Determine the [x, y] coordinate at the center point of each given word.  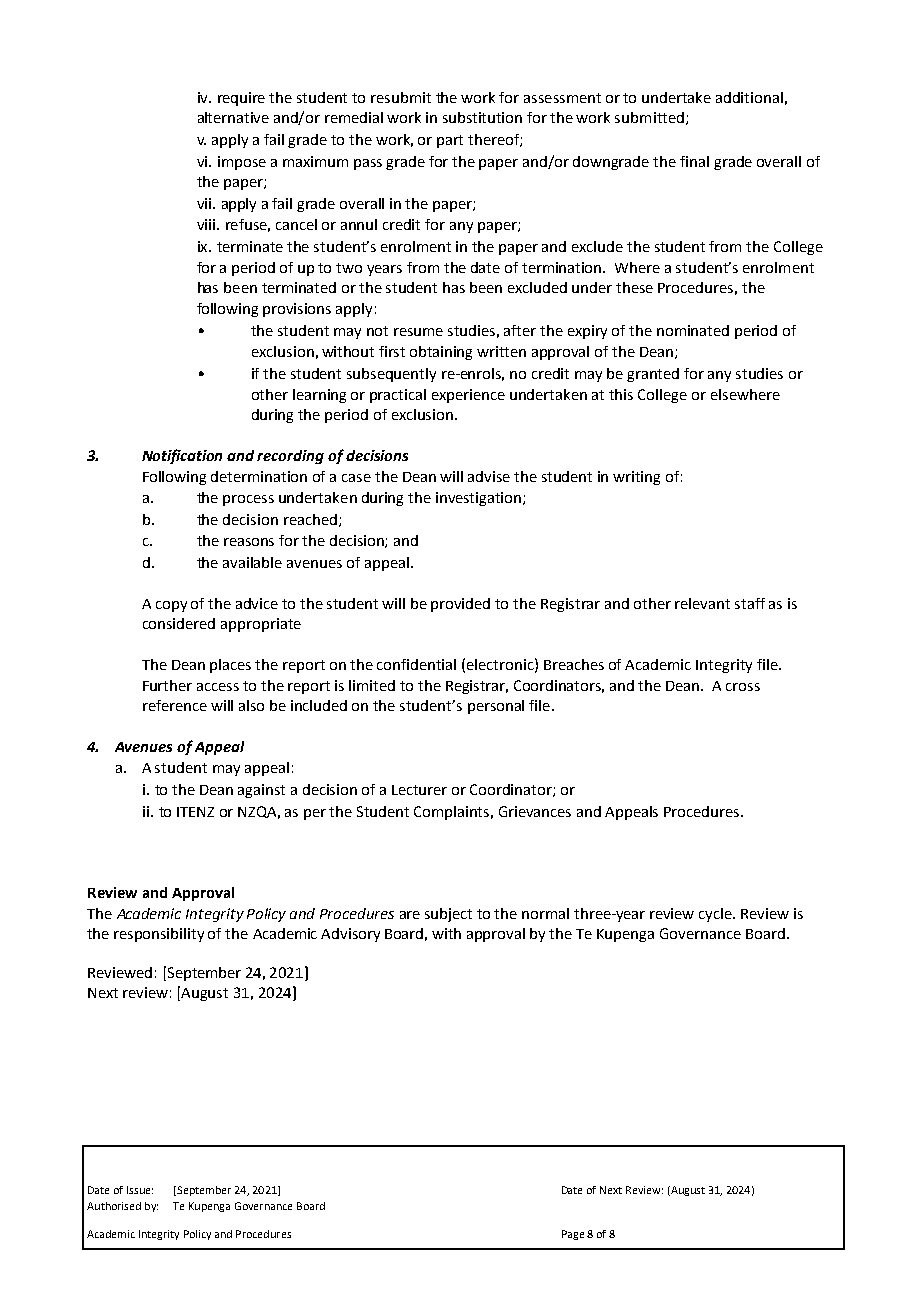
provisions [297, 310]
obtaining [441, 353]
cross [743, 687]
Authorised [114, 1206]
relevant [702, 603]
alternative [233, 117]
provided [460, 605]
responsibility [159, 935]
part [450, 141]
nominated [693, 330]
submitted [649, 117]
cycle [717, 915]
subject [448, 915]
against [261, 791]
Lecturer [419, 790]
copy [171, 606]
